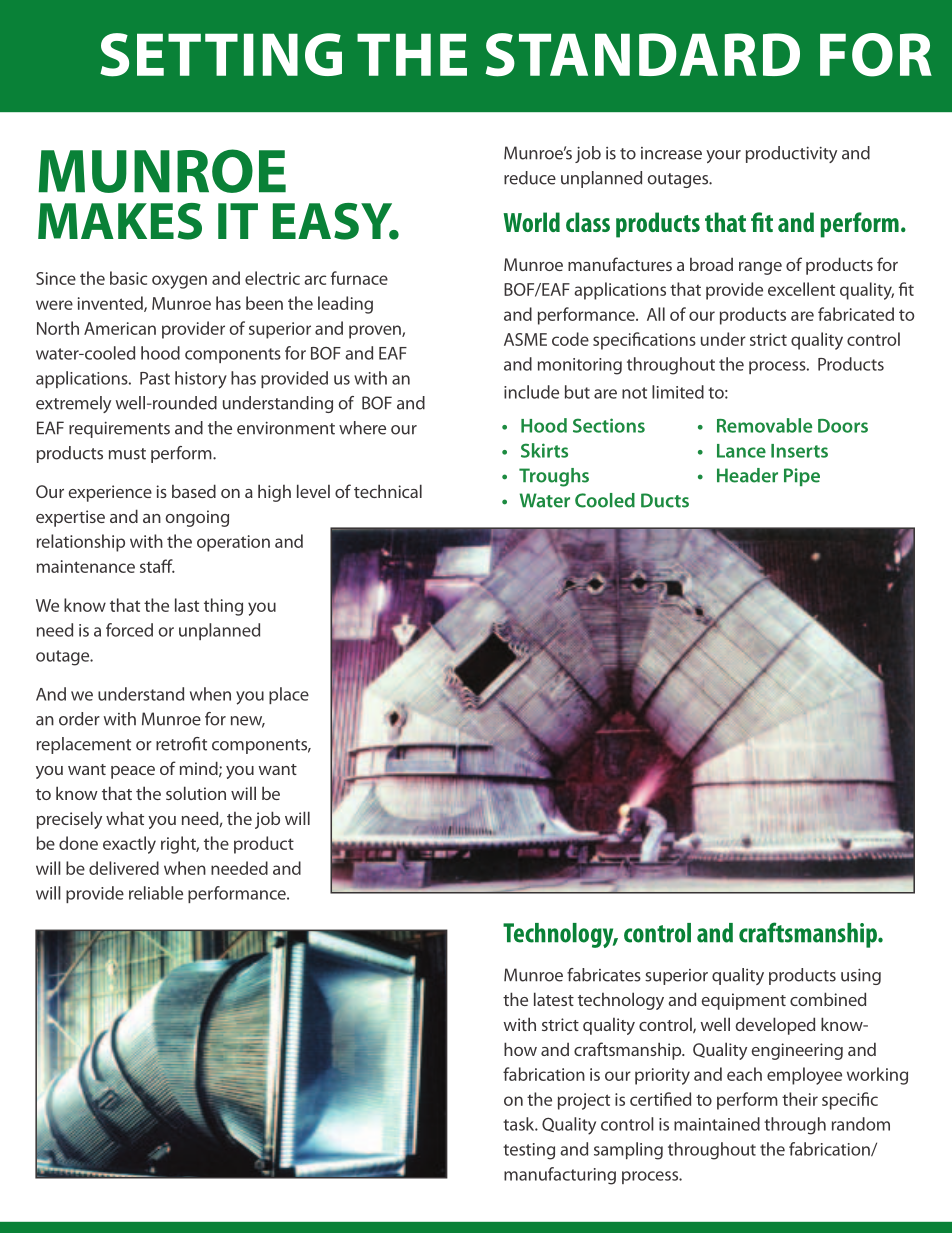 Image resolution: width=952 pixels, height=1233 pixels. What do you see at coordinates (723, 156) in the screenshot?
I see `your` at bounding box center [723, 156].
